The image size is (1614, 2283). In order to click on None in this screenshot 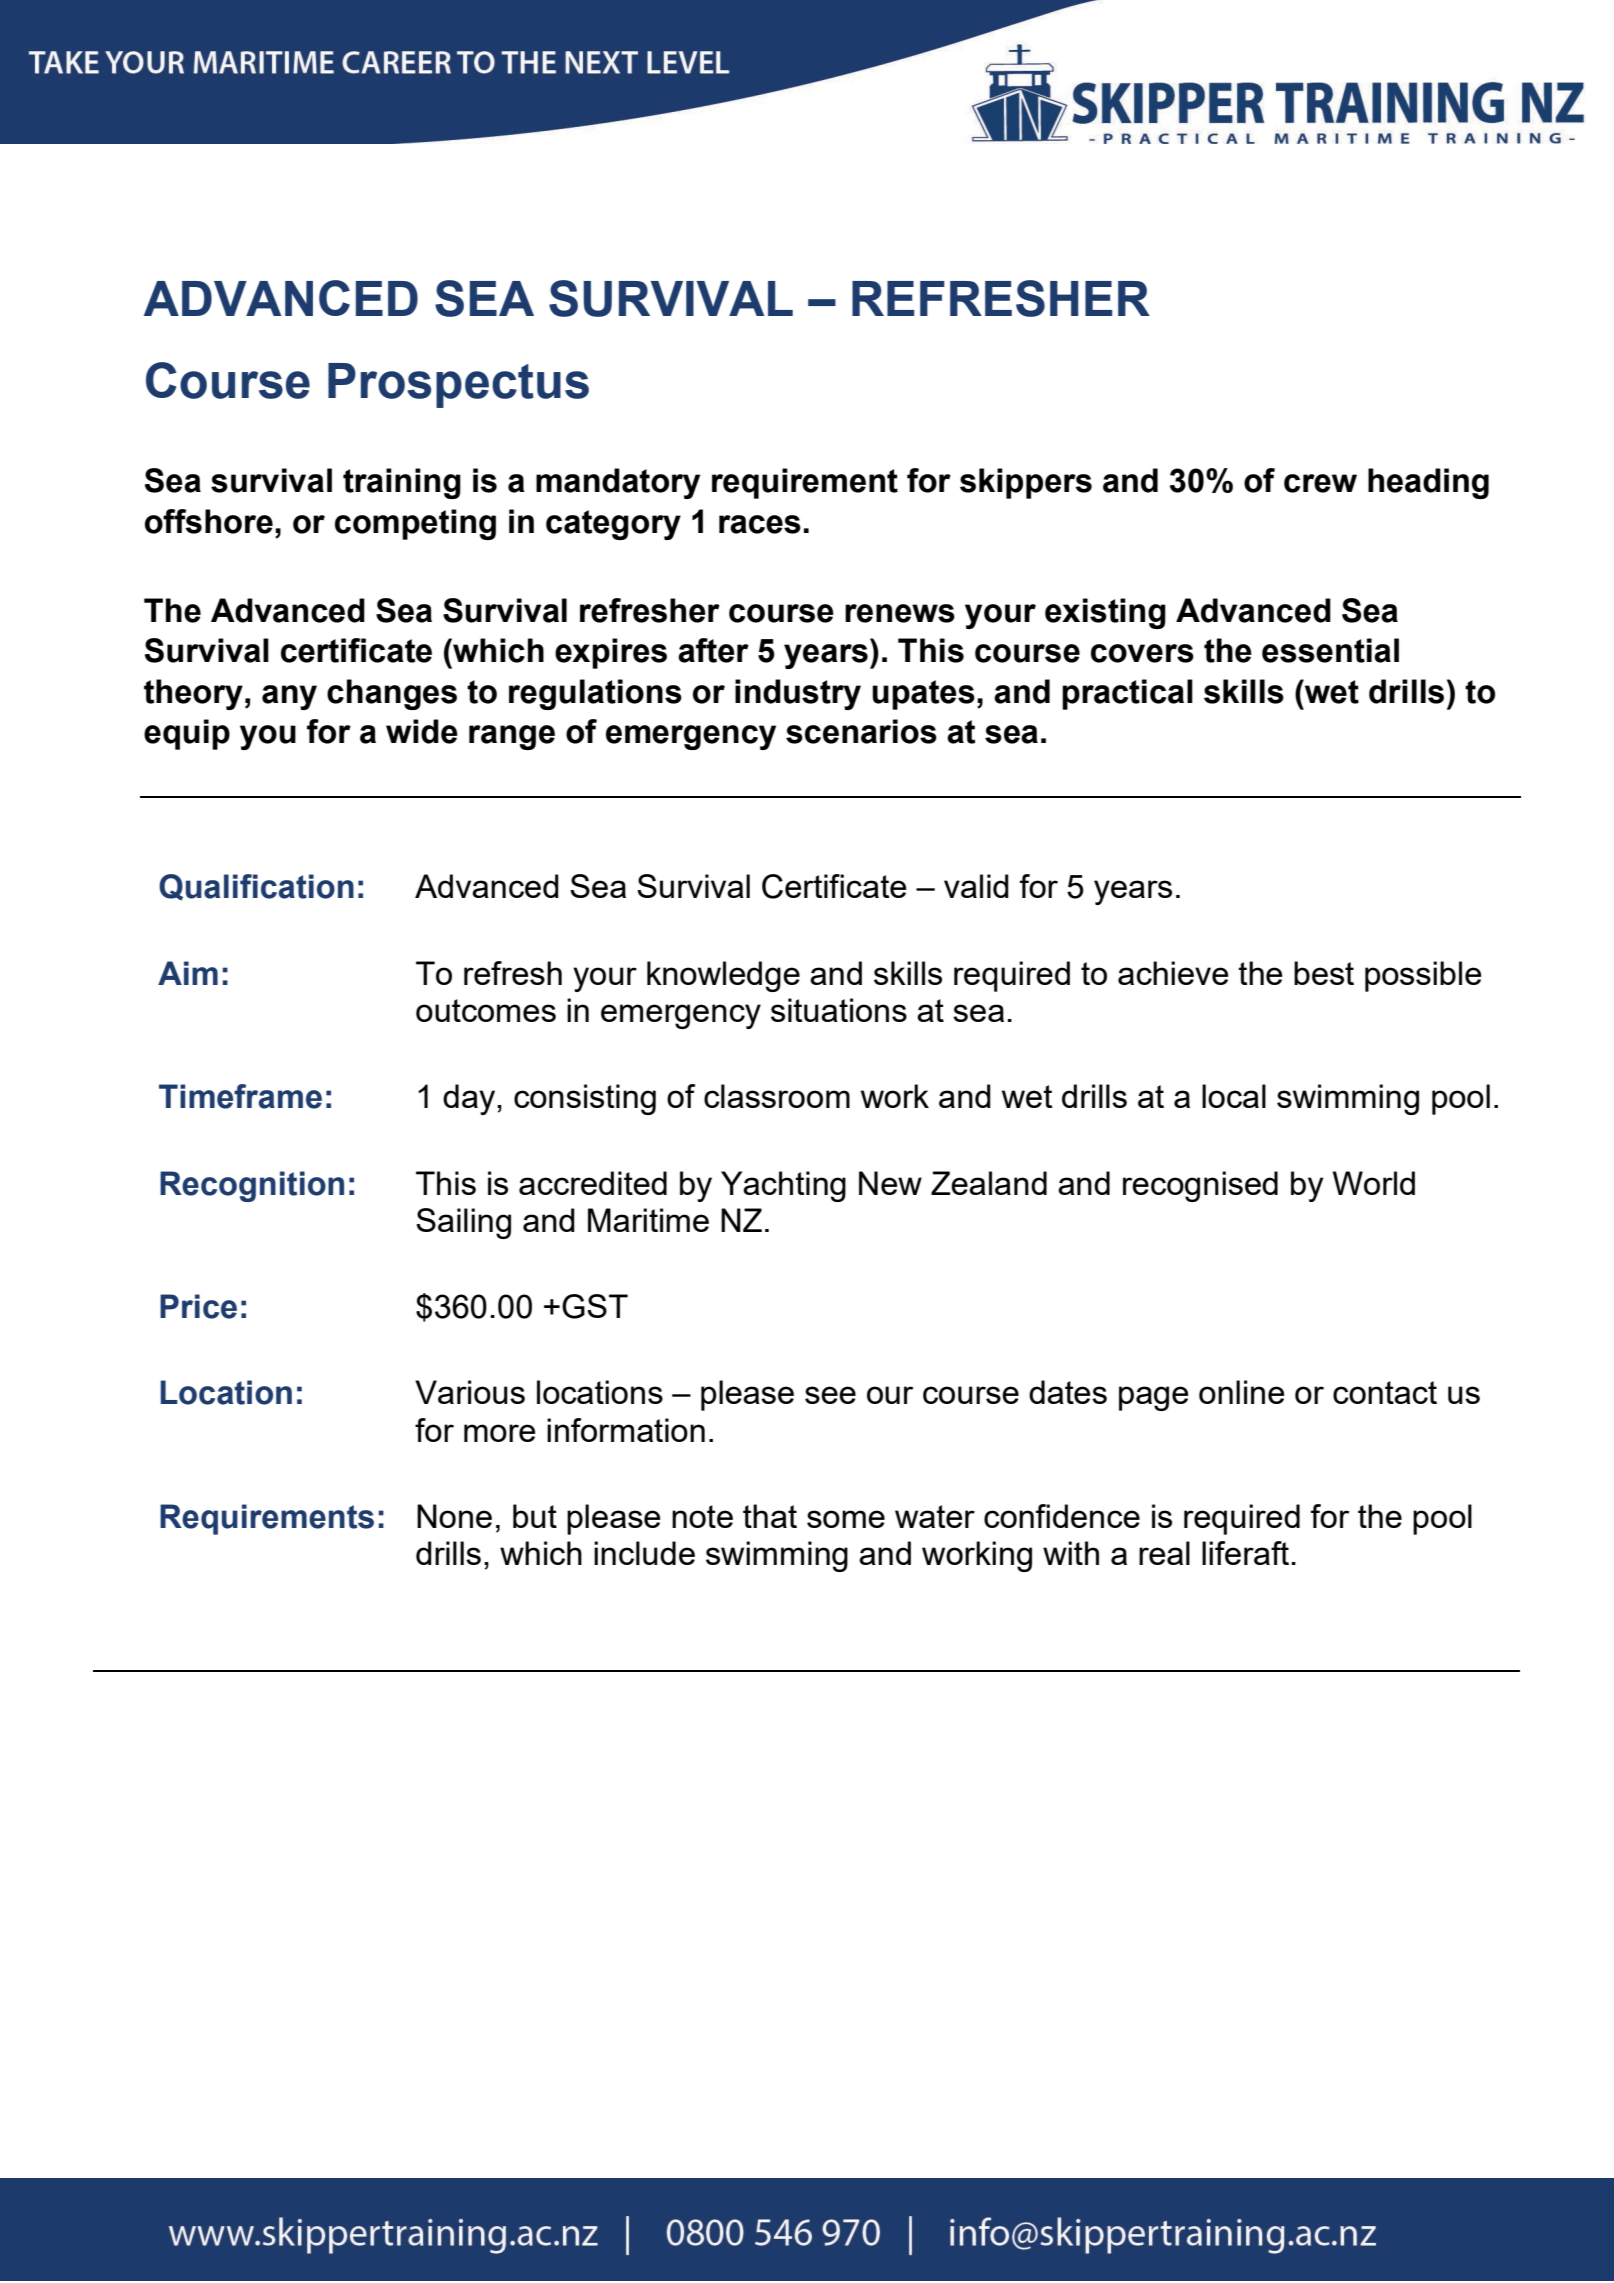, I will do `click(454, 1516)`.
